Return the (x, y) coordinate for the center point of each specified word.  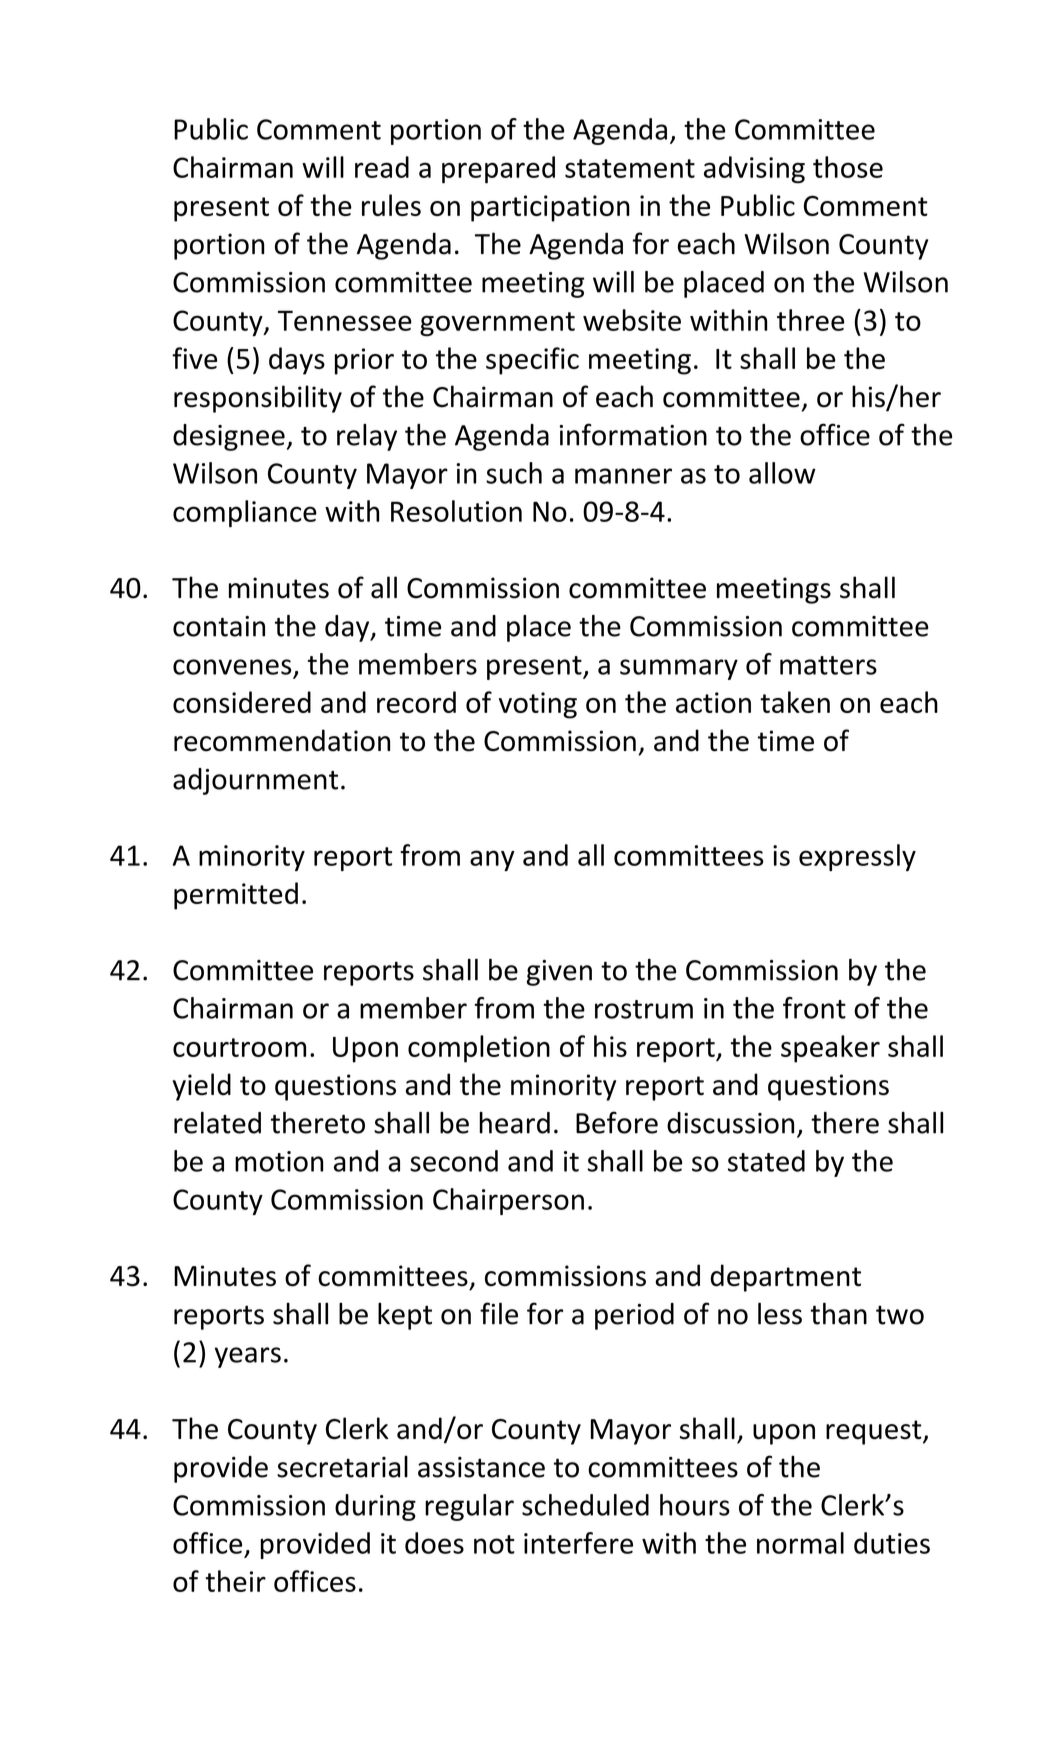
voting (538, 705)
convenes (232, 667)
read (382, 167)
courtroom (239, 1047)
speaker (830, 1049)
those (848, 167)
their (235, 1581)
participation (550, 208)
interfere (578, 1543)
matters (828, 665)
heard (514, 1123)
